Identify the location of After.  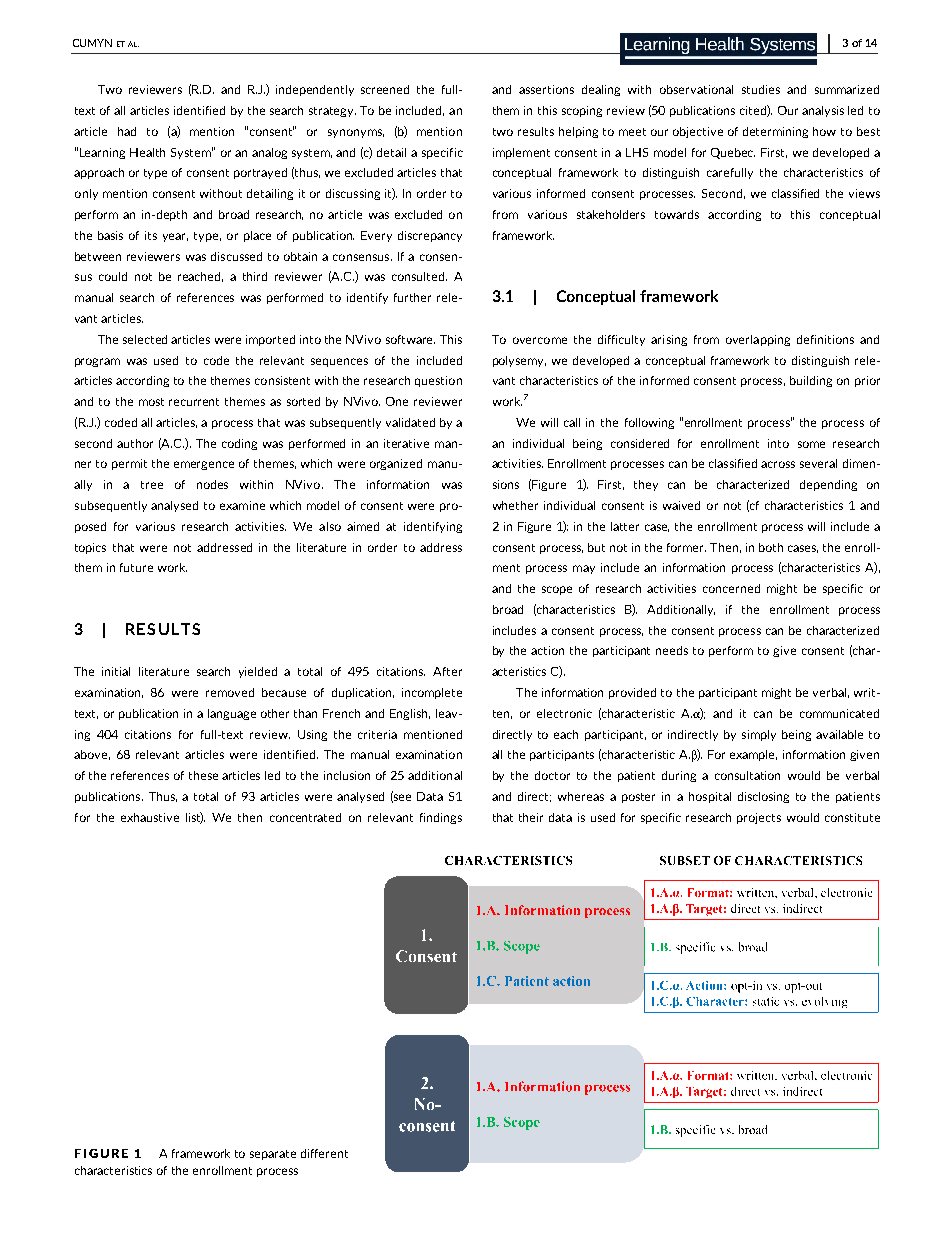
(447, 671).
